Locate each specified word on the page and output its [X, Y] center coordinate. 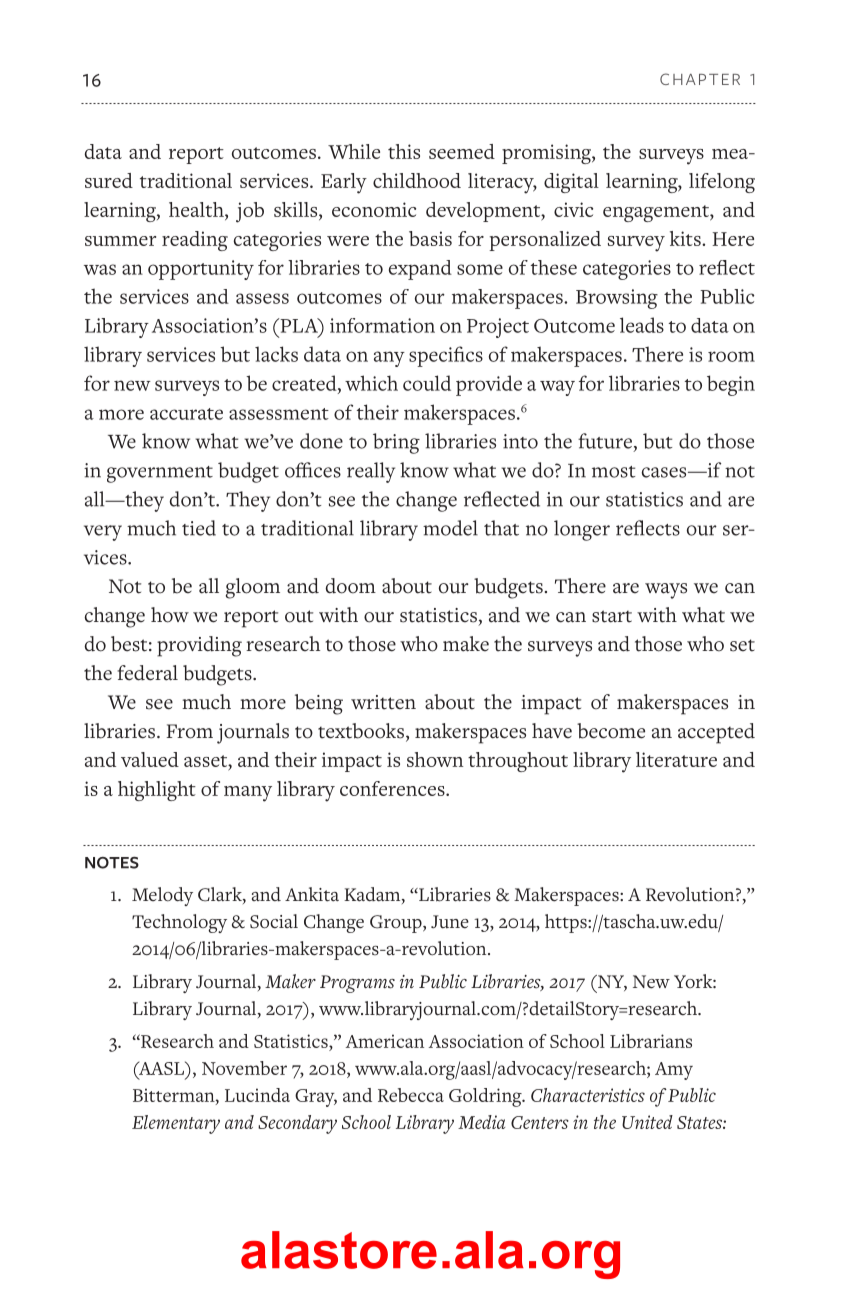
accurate [186, 414]
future [605, 441]
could [427, 383]
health [197, 209]
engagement [657, 213]
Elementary [176, 1124]
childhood [417, 180]
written [383, 702]
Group [397, 924]
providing [199, 646]
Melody [162, 896]
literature [676, 759]
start [612, 616]
